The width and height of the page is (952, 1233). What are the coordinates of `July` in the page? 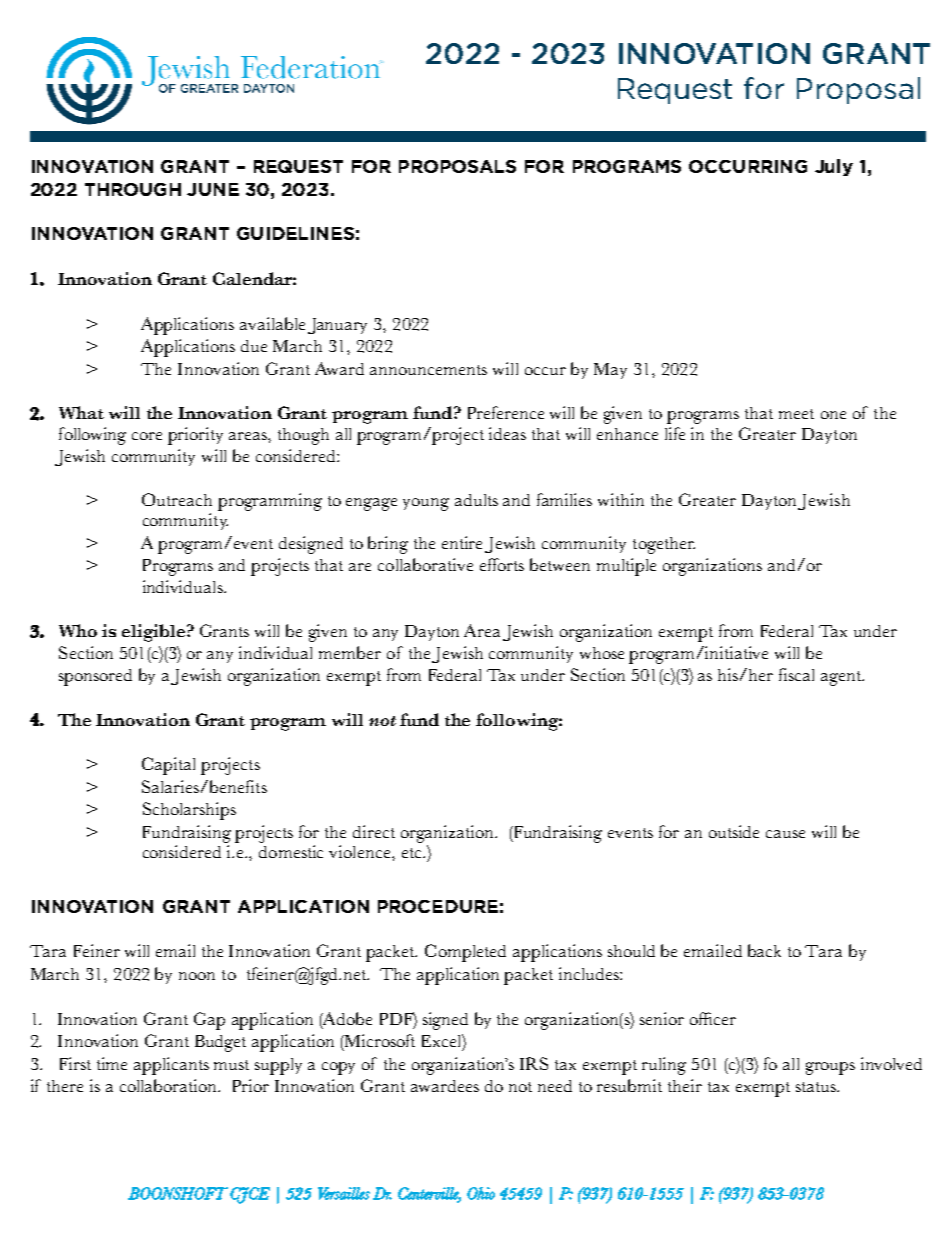 It's located at (834, 167).
